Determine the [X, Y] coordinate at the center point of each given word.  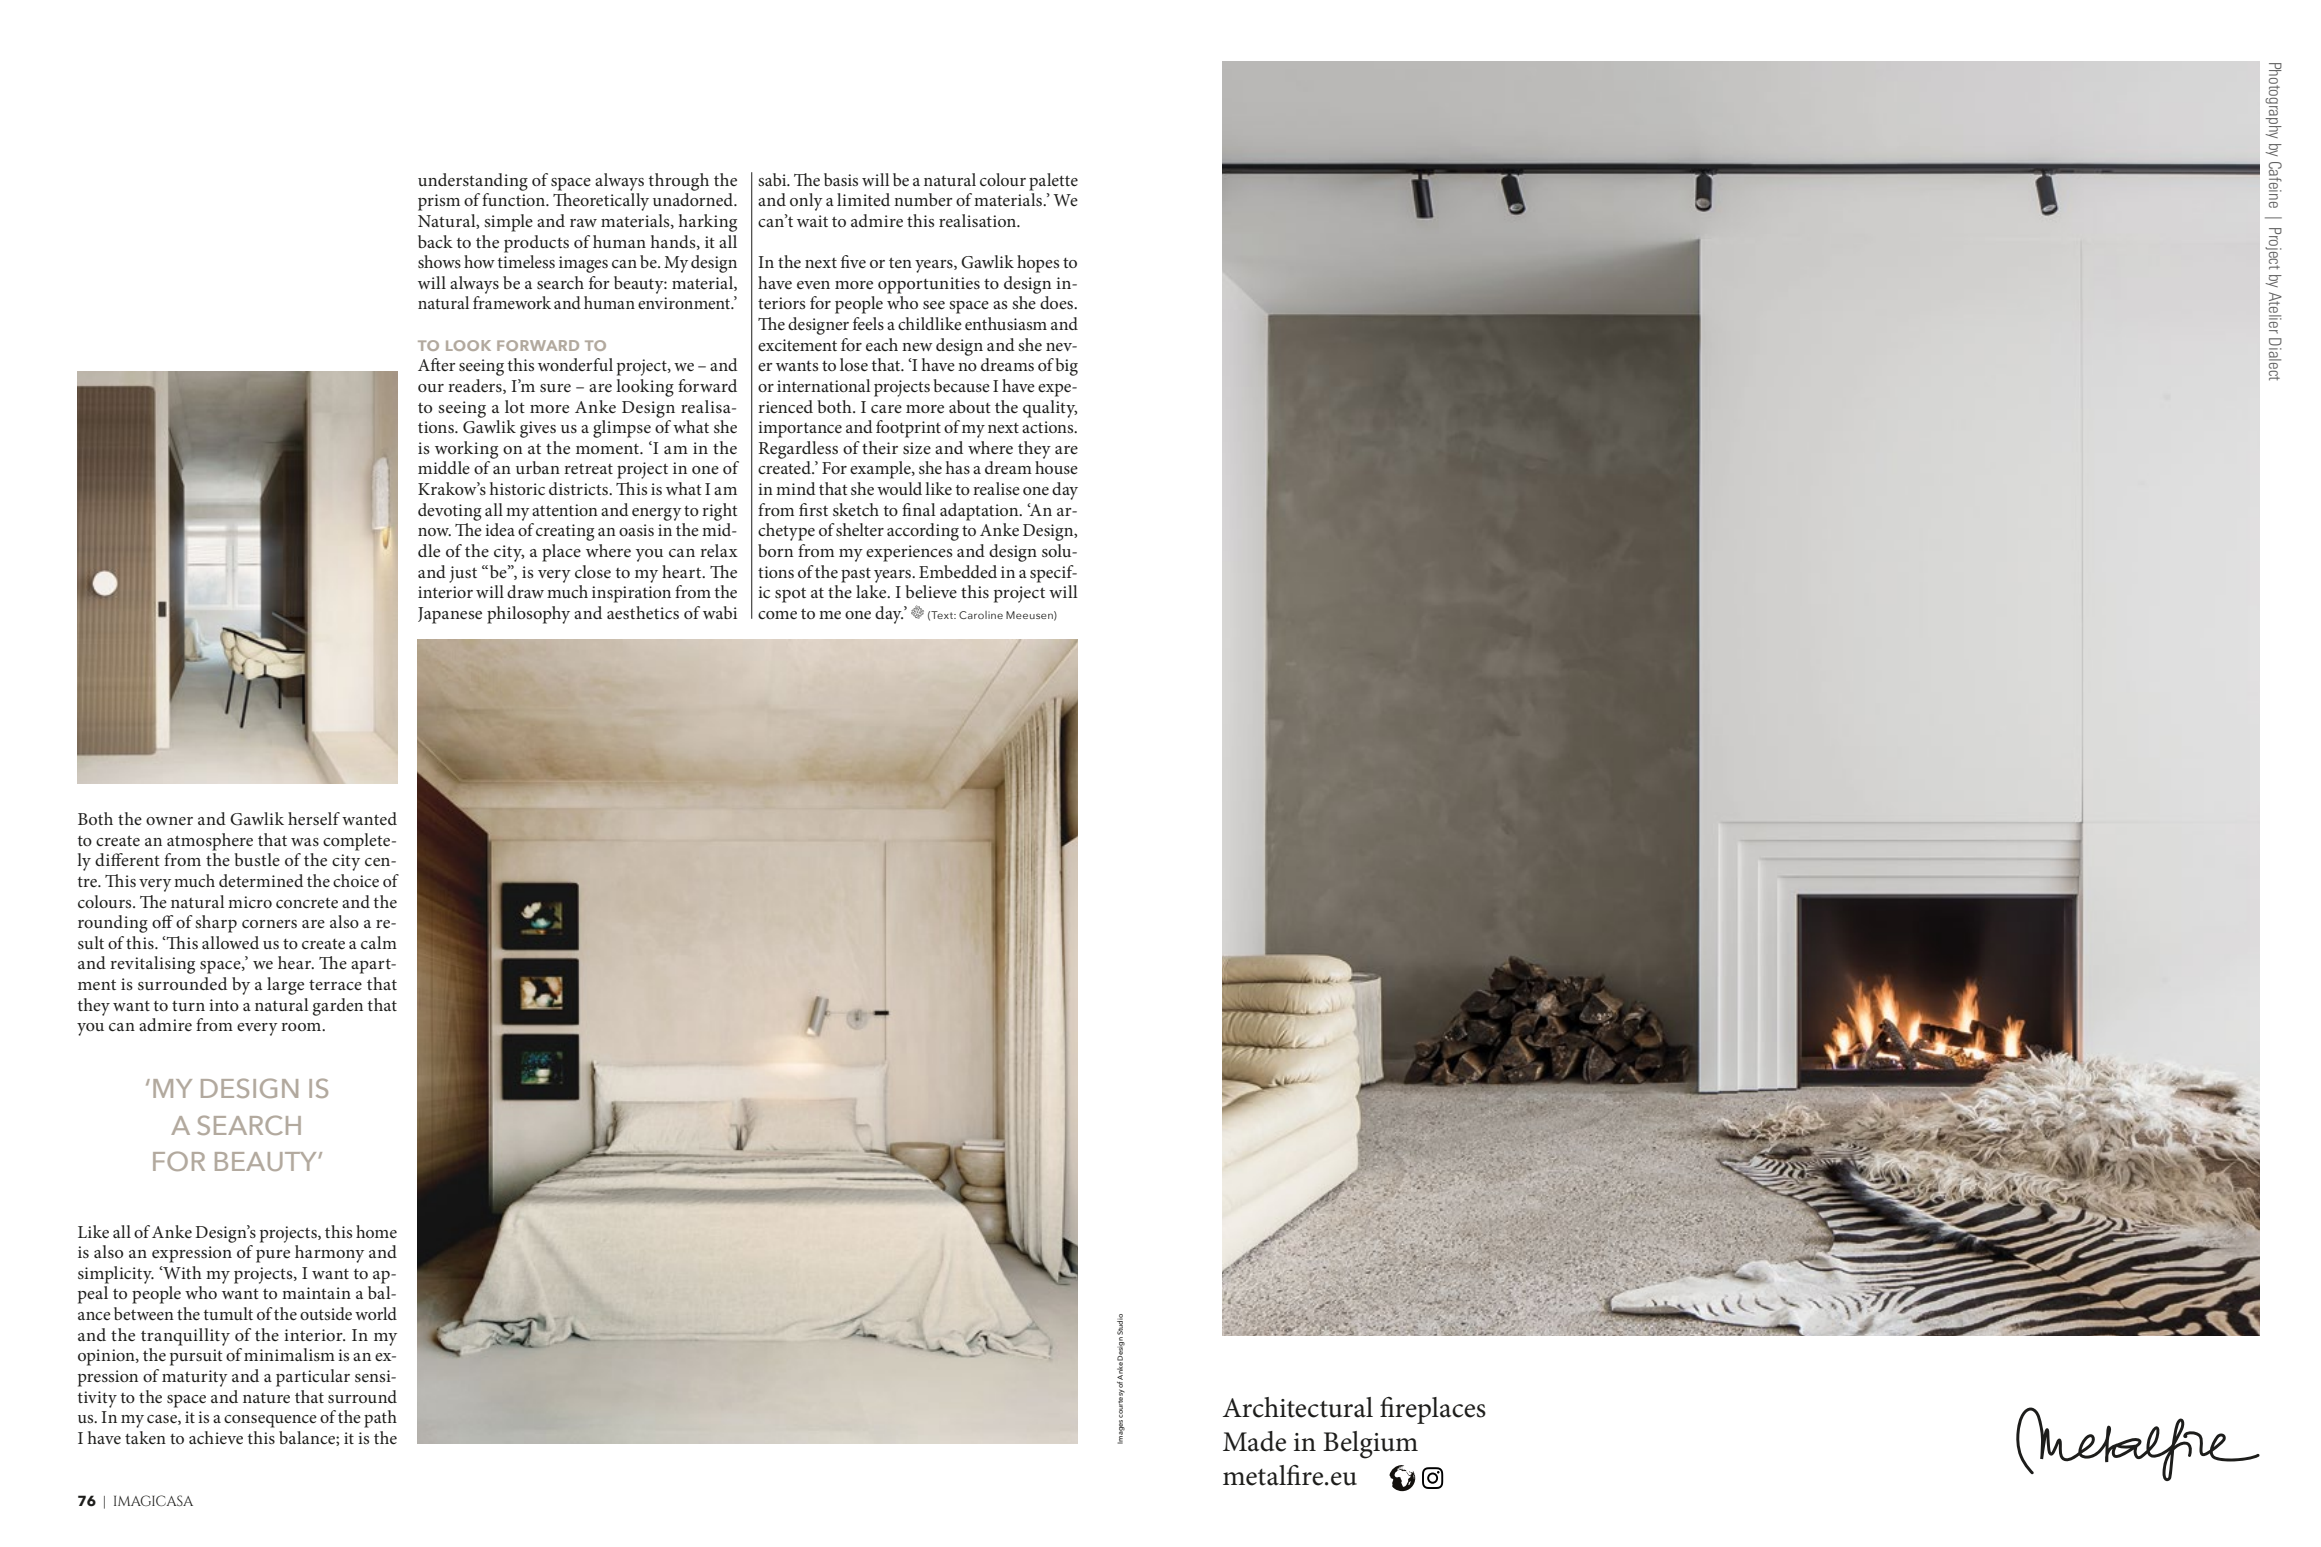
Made [1254, 1441]
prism [439, 202]
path [380, 1419]
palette [1053, 182]
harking [708, 223]
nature [266, 1398]
